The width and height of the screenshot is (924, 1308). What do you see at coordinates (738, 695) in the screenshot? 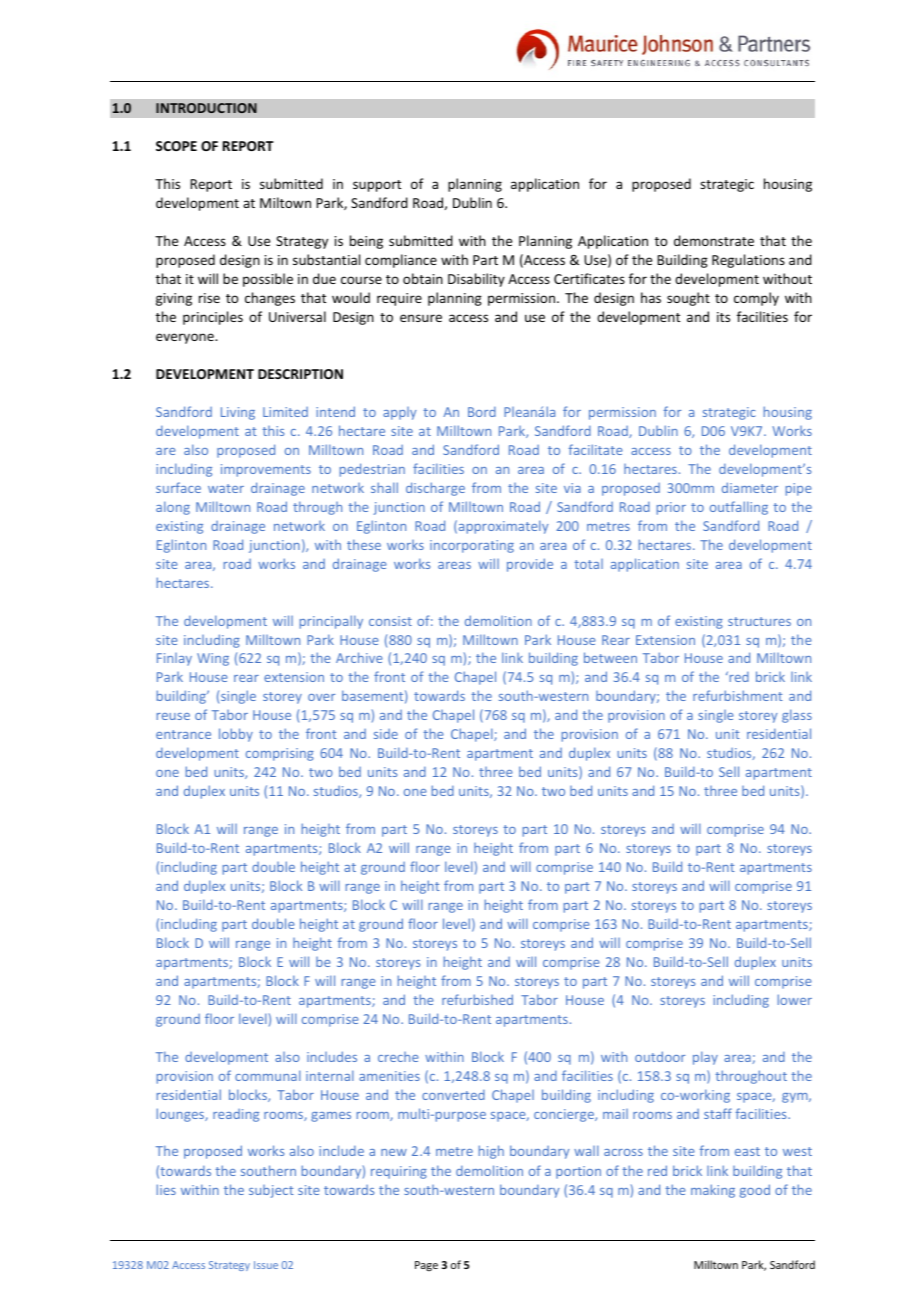
I see `refurbishment` at bounding box center [738, 695].
